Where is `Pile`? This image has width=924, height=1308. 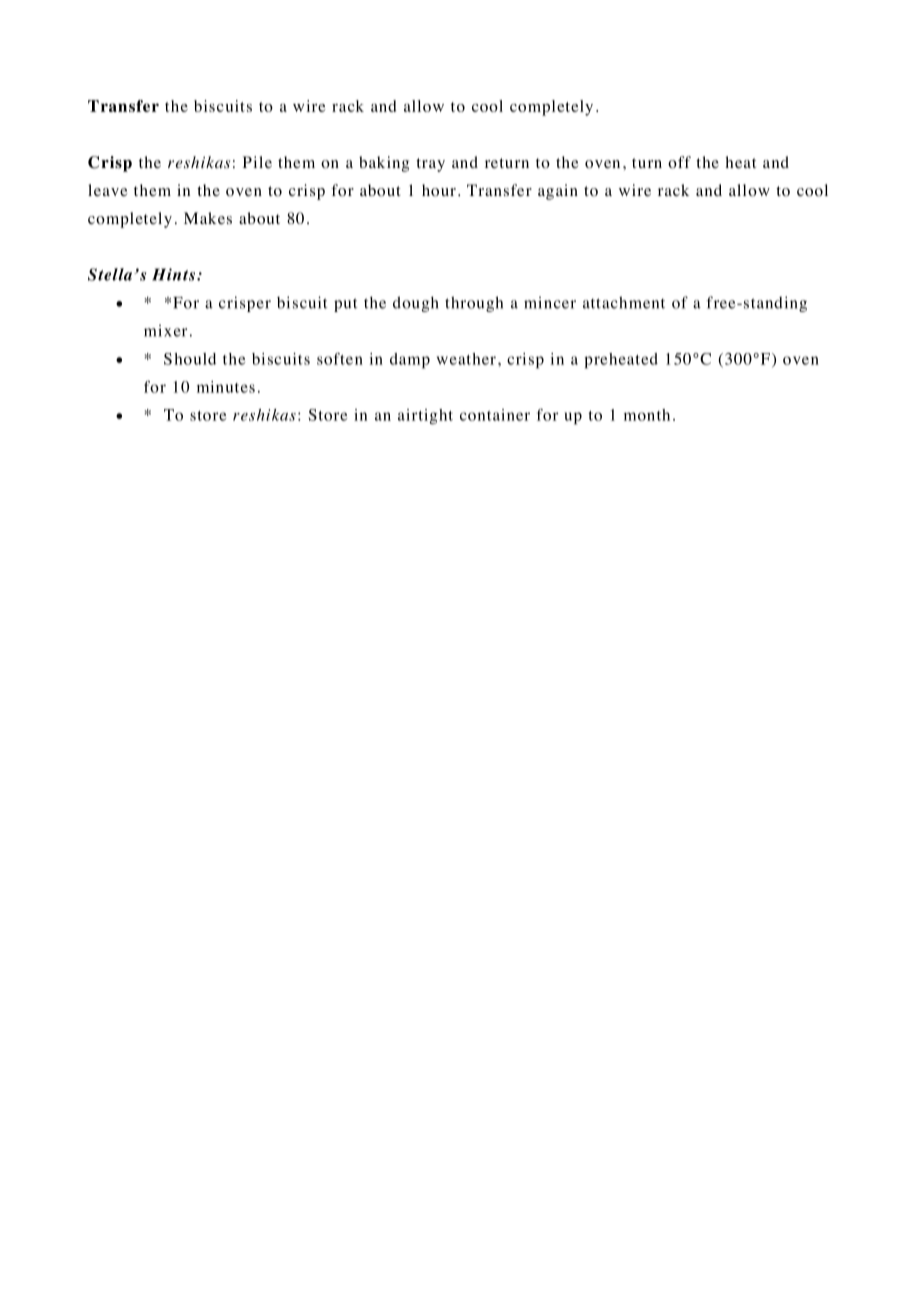
Pile is located at coordinates (257, 162).
